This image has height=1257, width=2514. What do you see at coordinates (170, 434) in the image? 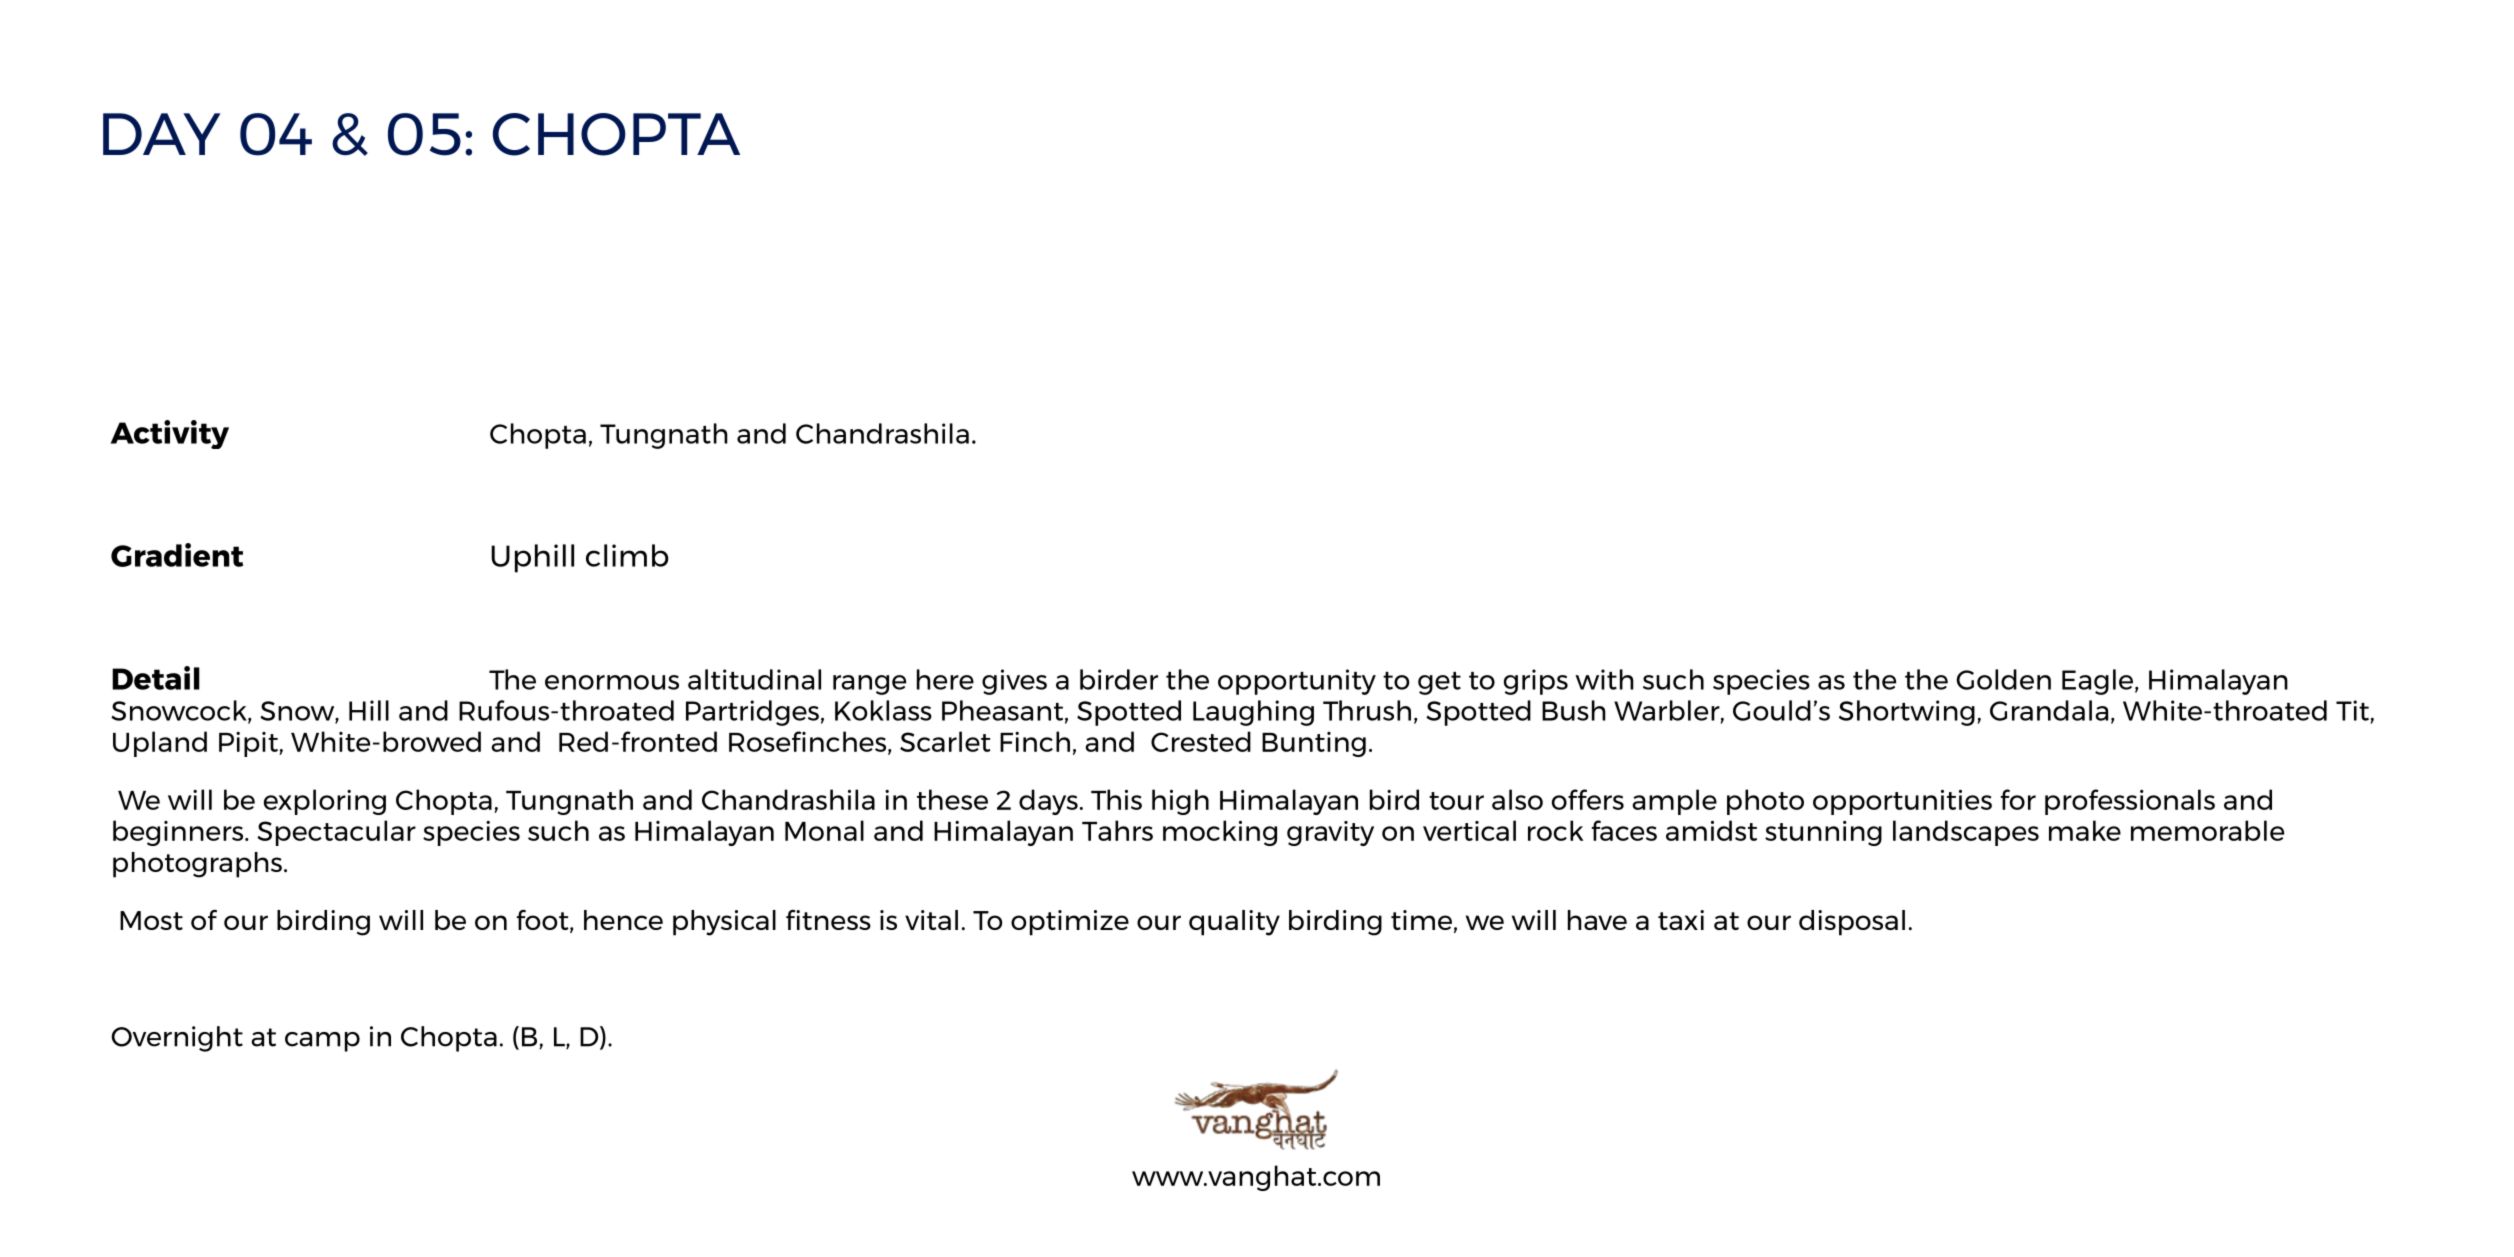
I see `Activity` at bounding box center [170, 434].
